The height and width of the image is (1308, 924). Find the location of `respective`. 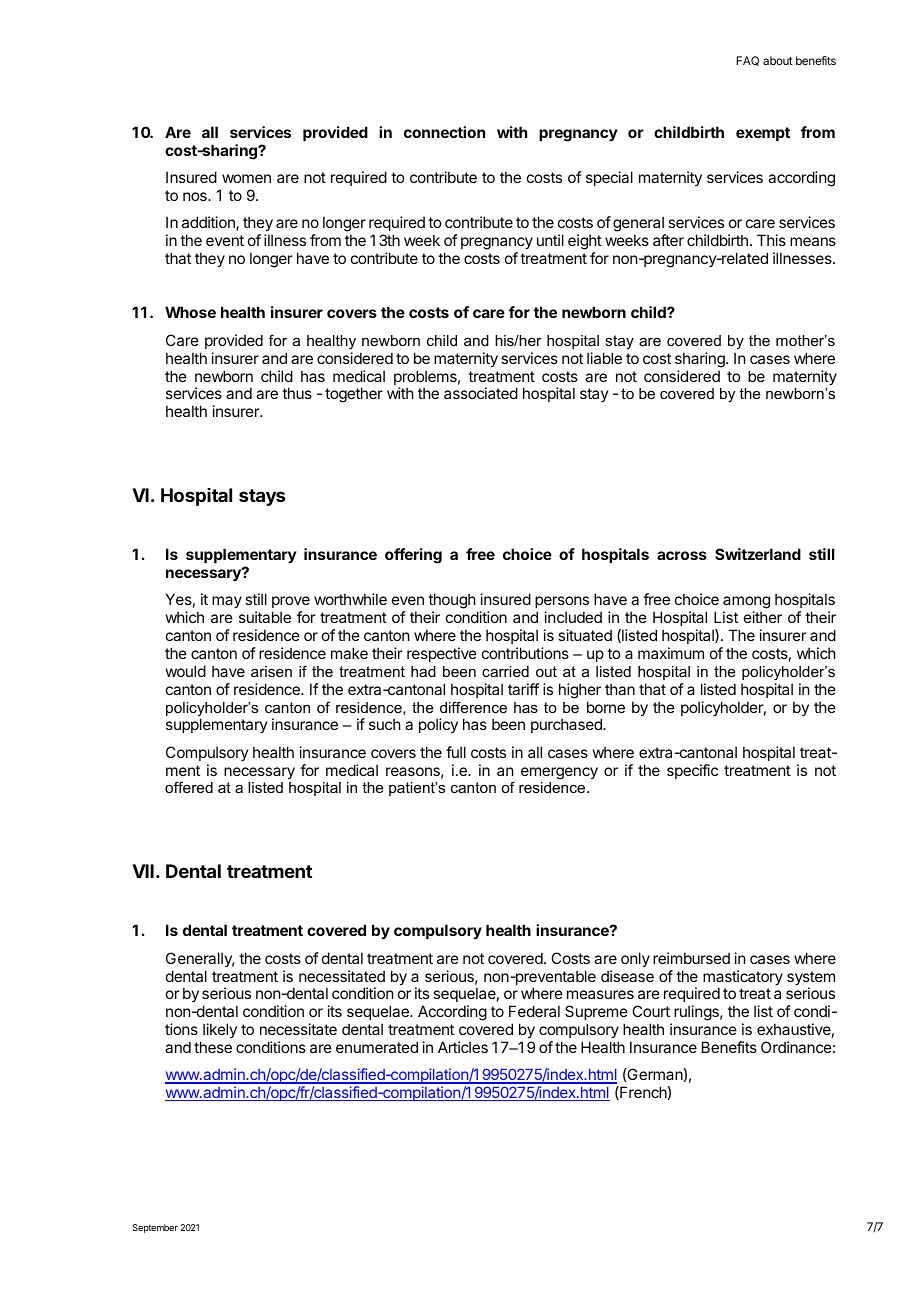

respective is located at coordinates (442, 654).
